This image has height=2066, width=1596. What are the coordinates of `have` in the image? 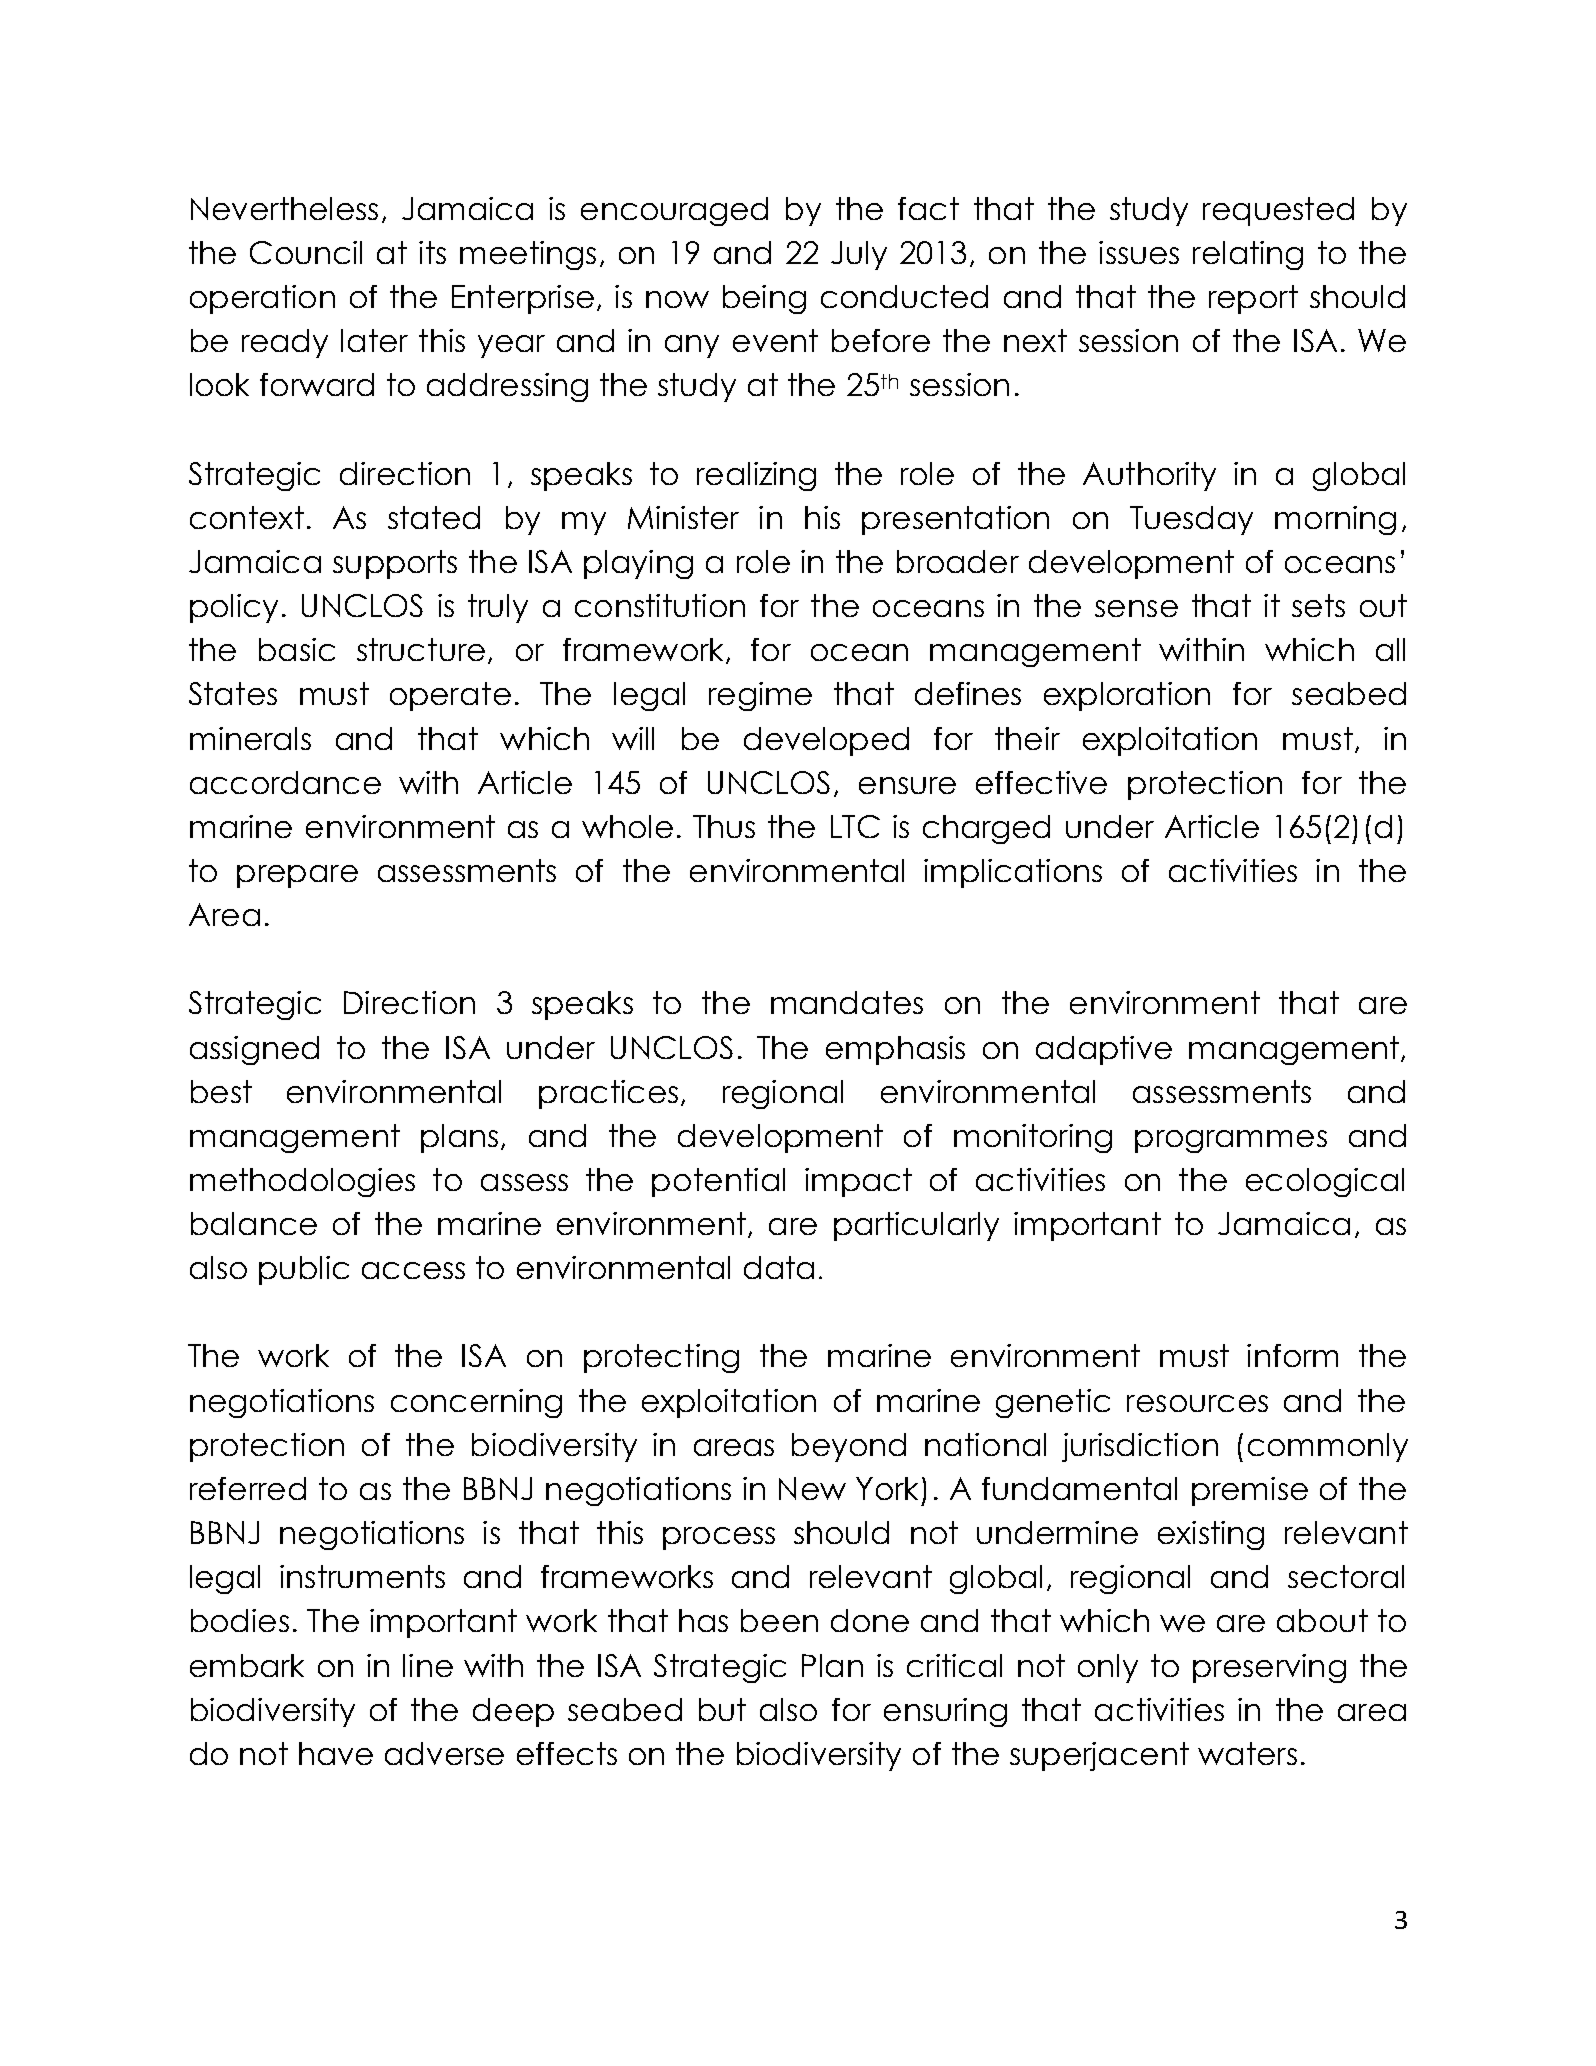 It's located at (336, 1753).
